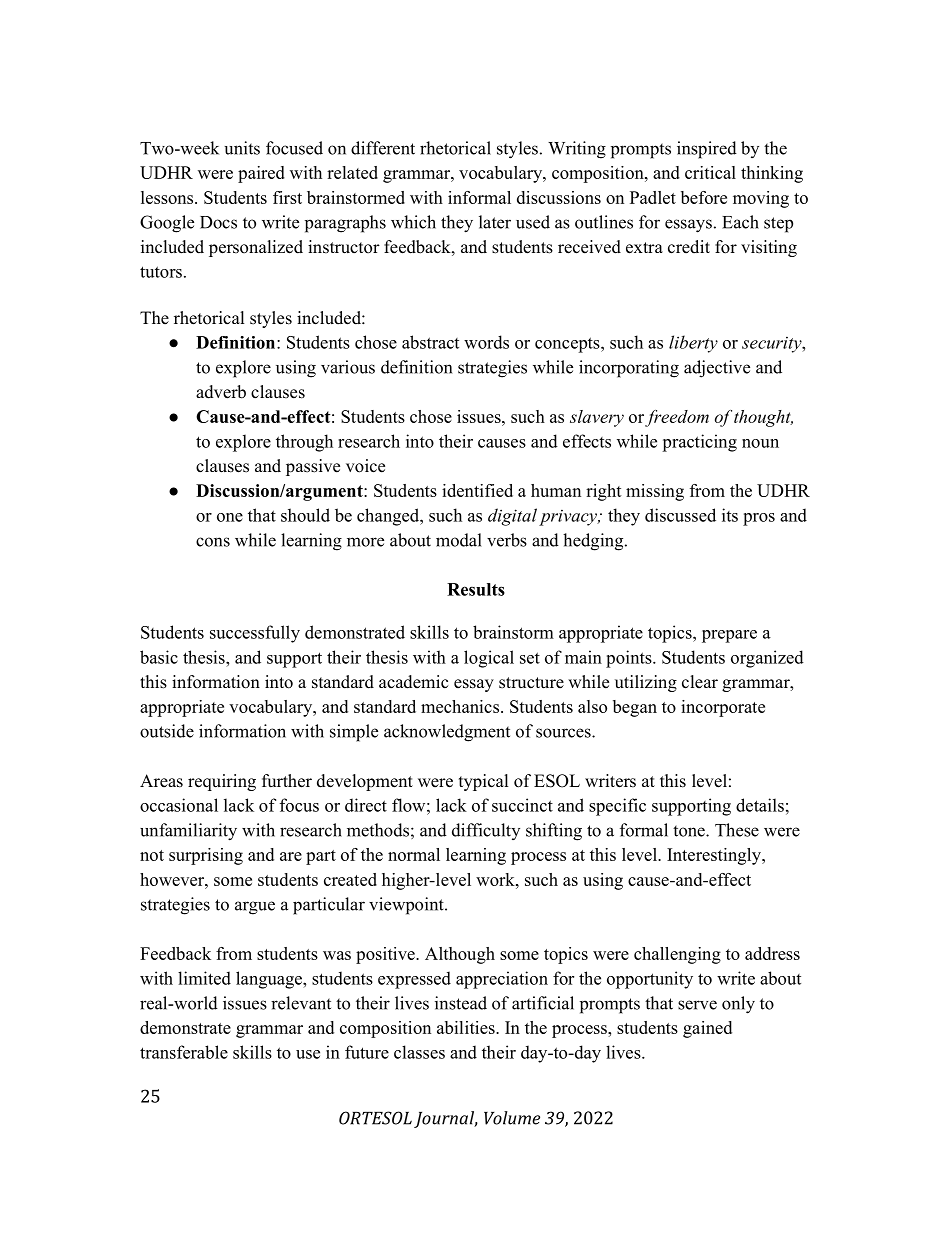 The image size is (952, 1233). What do you see at coordinates (261, 174) in the screenshot?
I see `paired` at bounding box center [261, 174].
